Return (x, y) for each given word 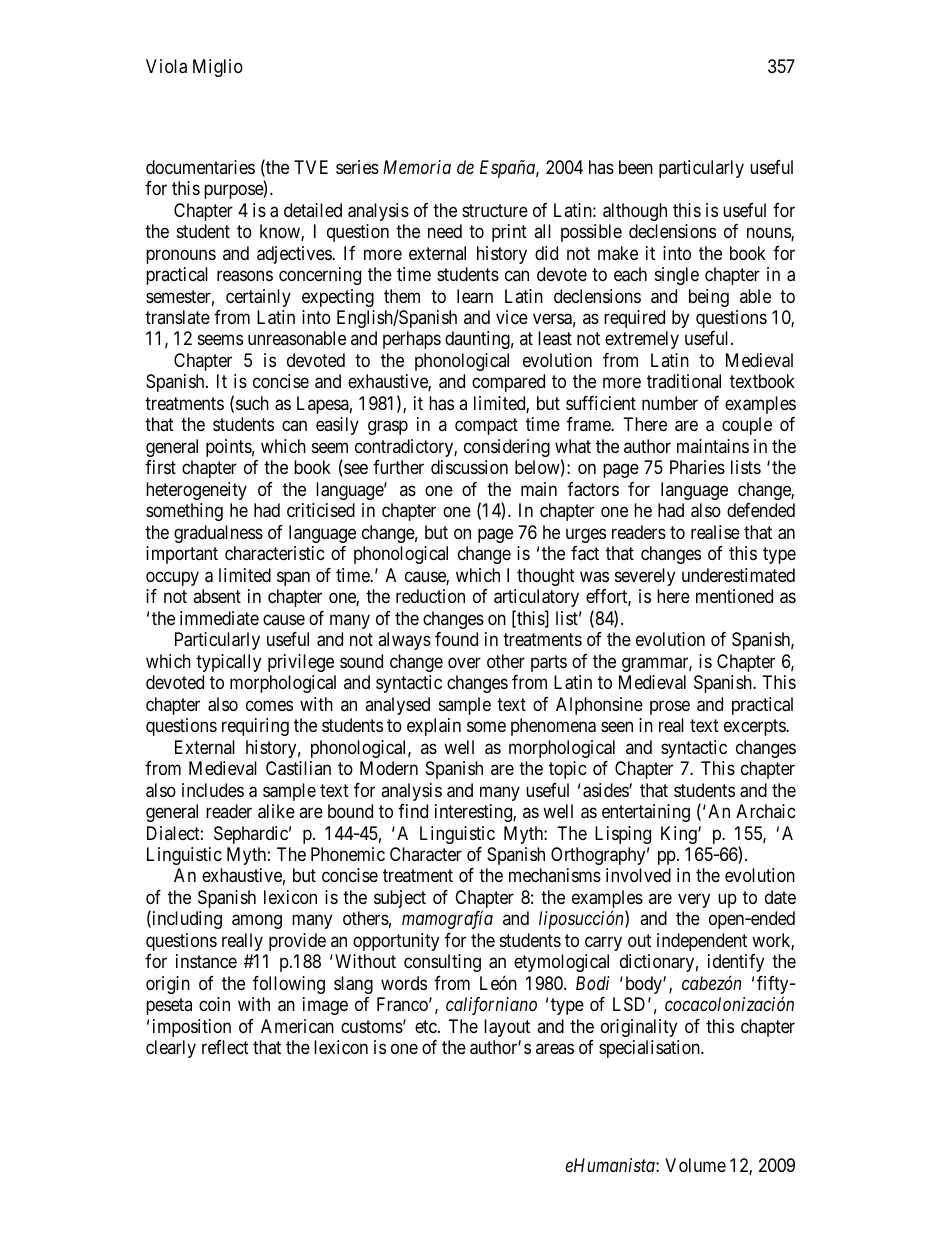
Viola (166, 66)
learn (475, 296)
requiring (255, 727)
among (257, 922)
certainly (258, 298)
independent (702, 942)
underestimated (738, 575)
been (636, 167)
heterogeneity (196, 491)
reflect (225, 1047)
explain (434, 727)
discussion (469, 467)
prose (670, 707)
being (709, 298)
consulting (442, 963)
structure (495, 210)
